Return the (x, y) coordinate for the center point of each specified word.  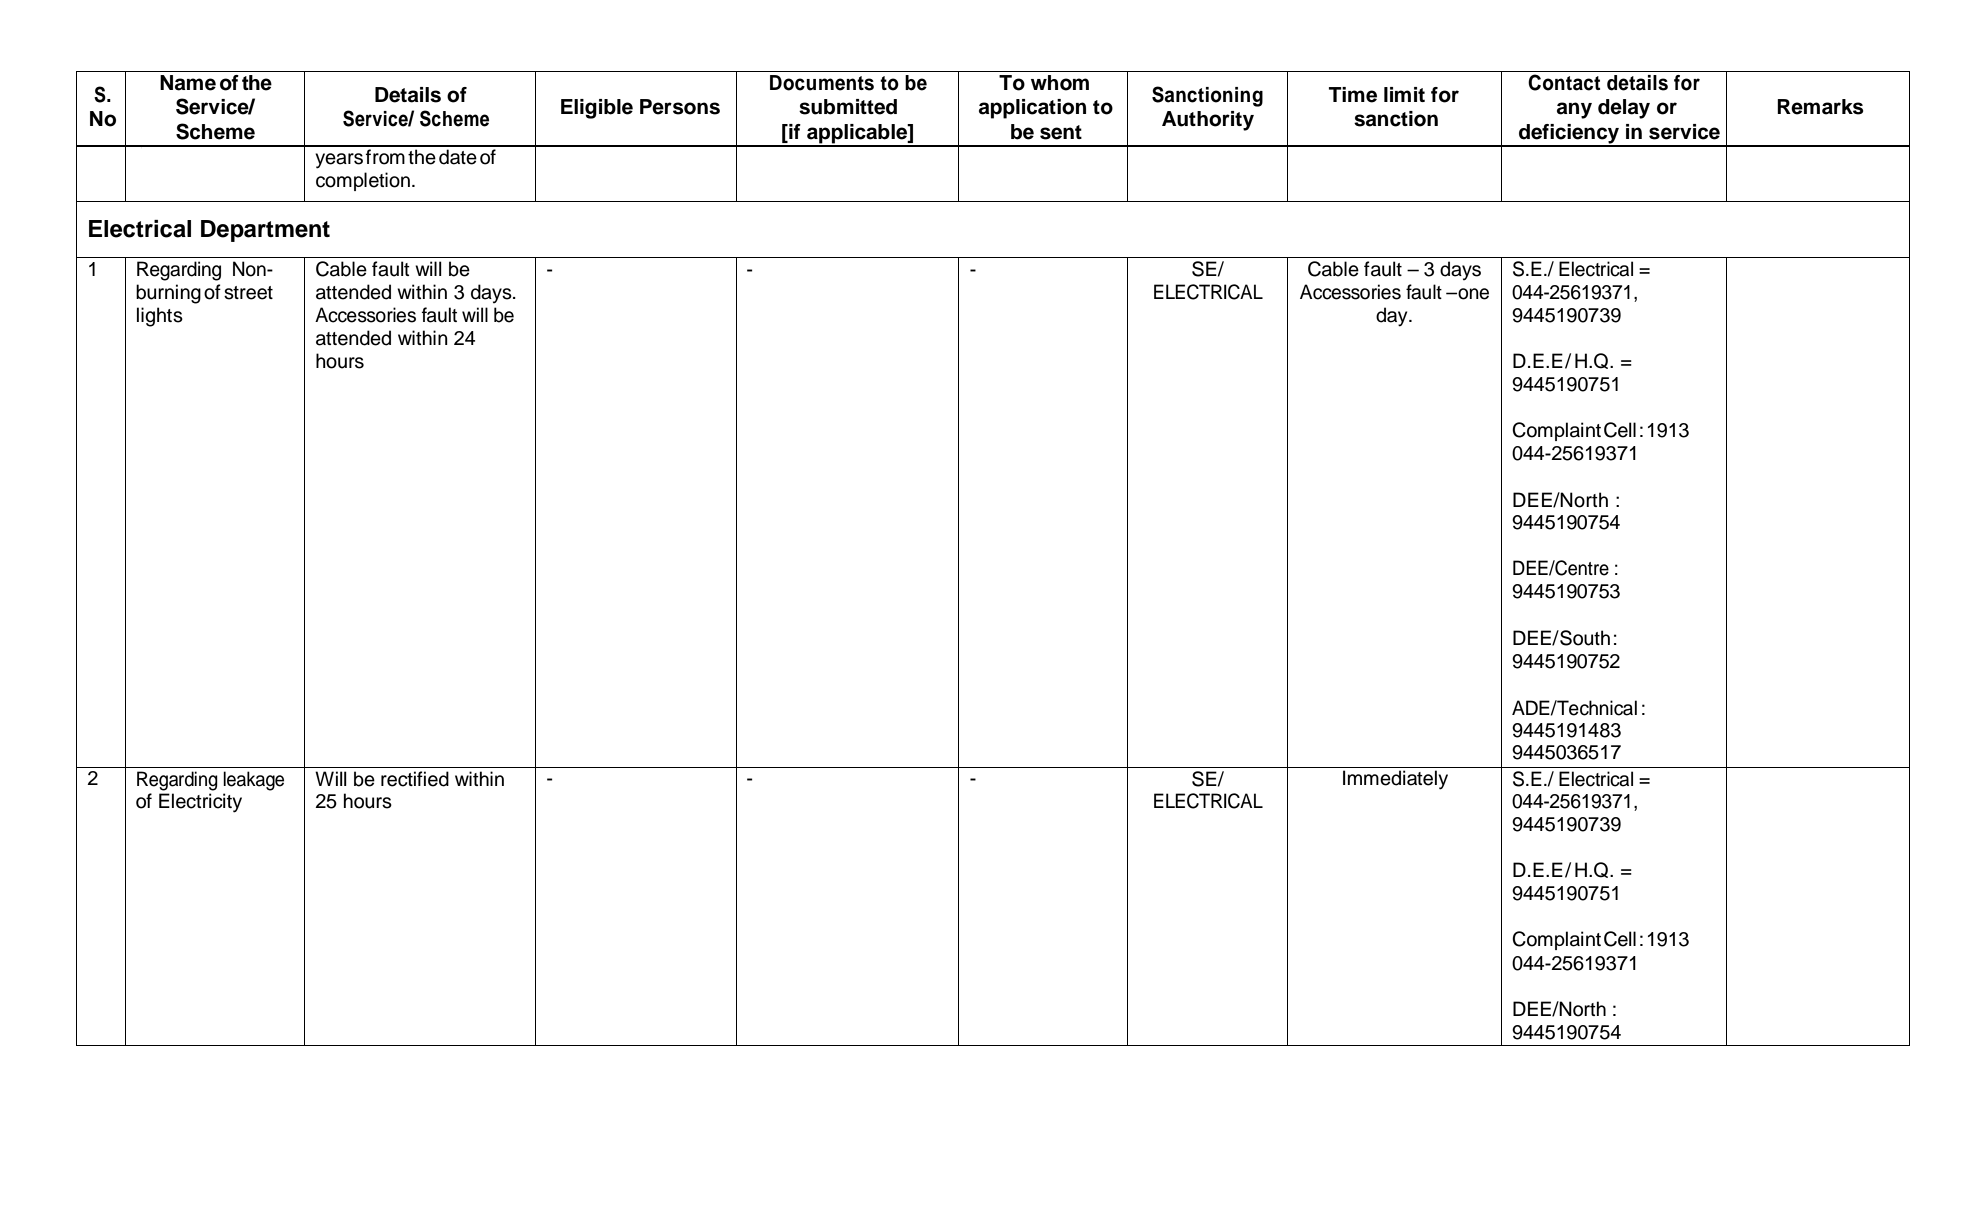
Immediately (1395, 780)
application (1032, 109)
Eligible (597, 109)
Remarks (1820, 107)
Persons (680, 107)
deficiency (1569, 135)
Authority (1208, 121)
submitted (848, 107)
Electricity (200, 803)
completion (363, 181)
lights (160, 317)
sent (1061, 132)
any (1574, 110)
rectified (415, 779)
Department (265, 231)
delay (1624, 109)
